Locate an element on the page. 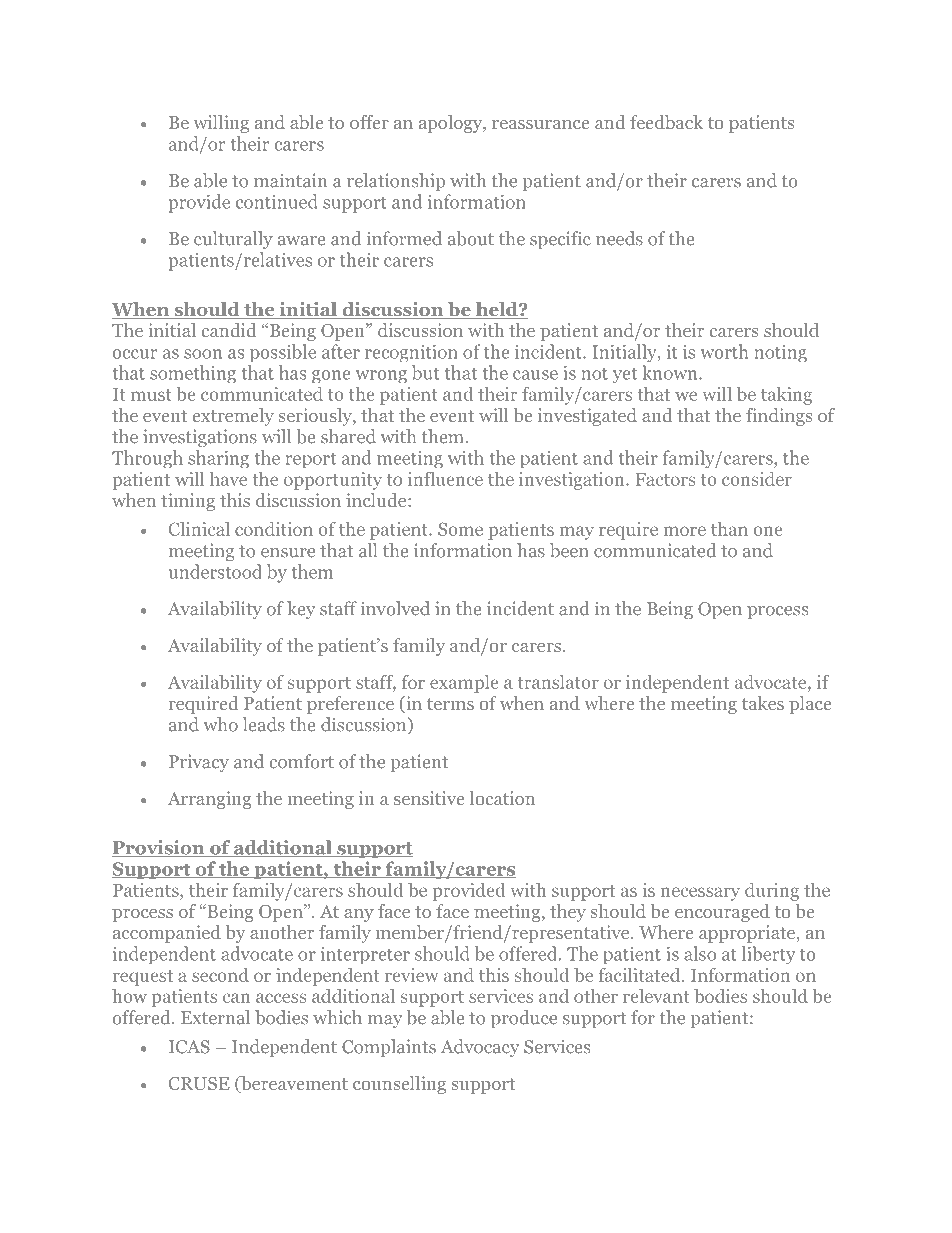  ICAS is located at coordinates (189, 1047).
